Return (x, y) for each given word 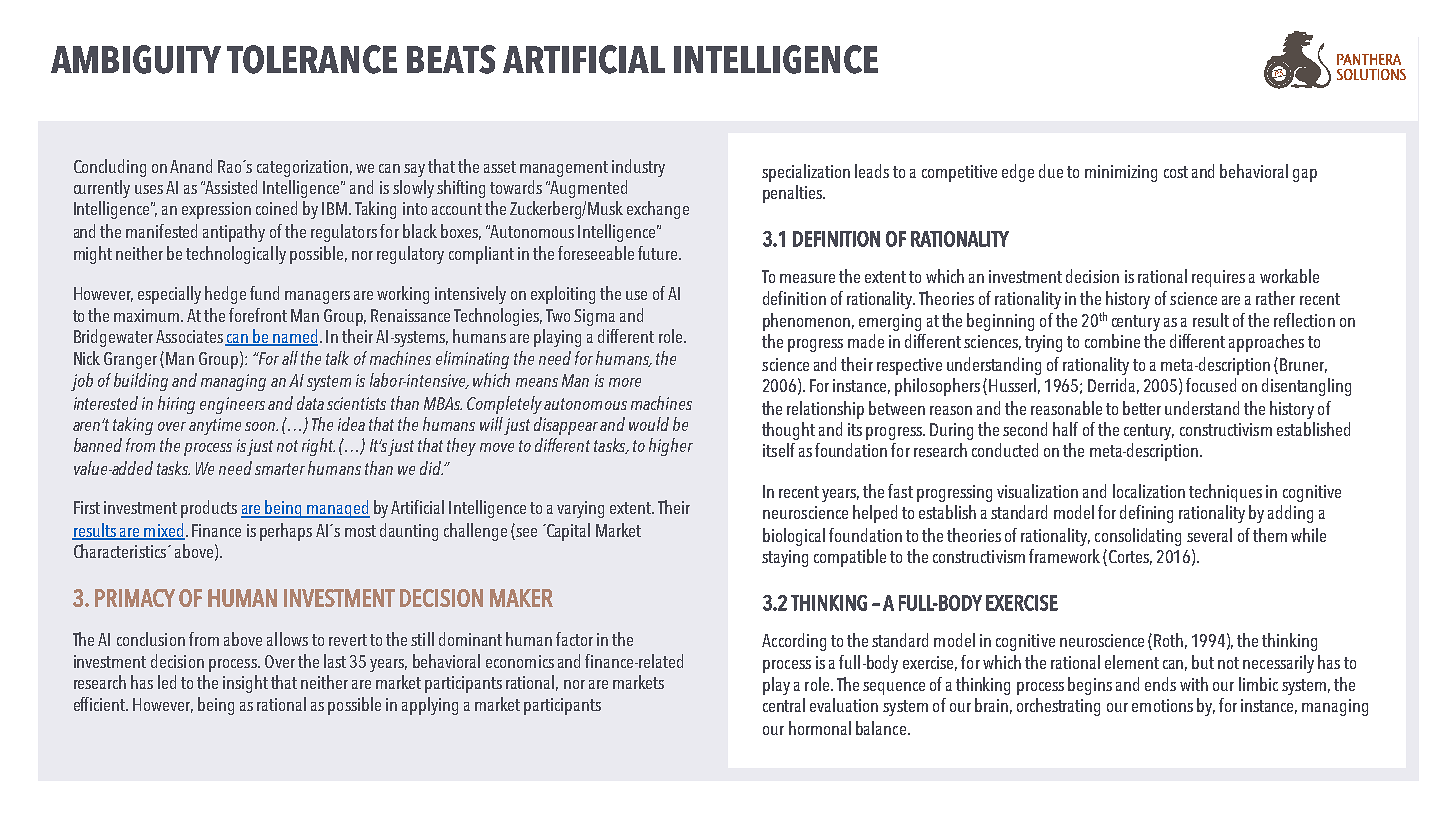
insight (245, 684)
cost (1176, 172)
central (784, 705)
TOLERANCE (312, 59)
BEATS (451, 59)
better (1142, 408)
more (625, 382)
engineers (232, 405)
